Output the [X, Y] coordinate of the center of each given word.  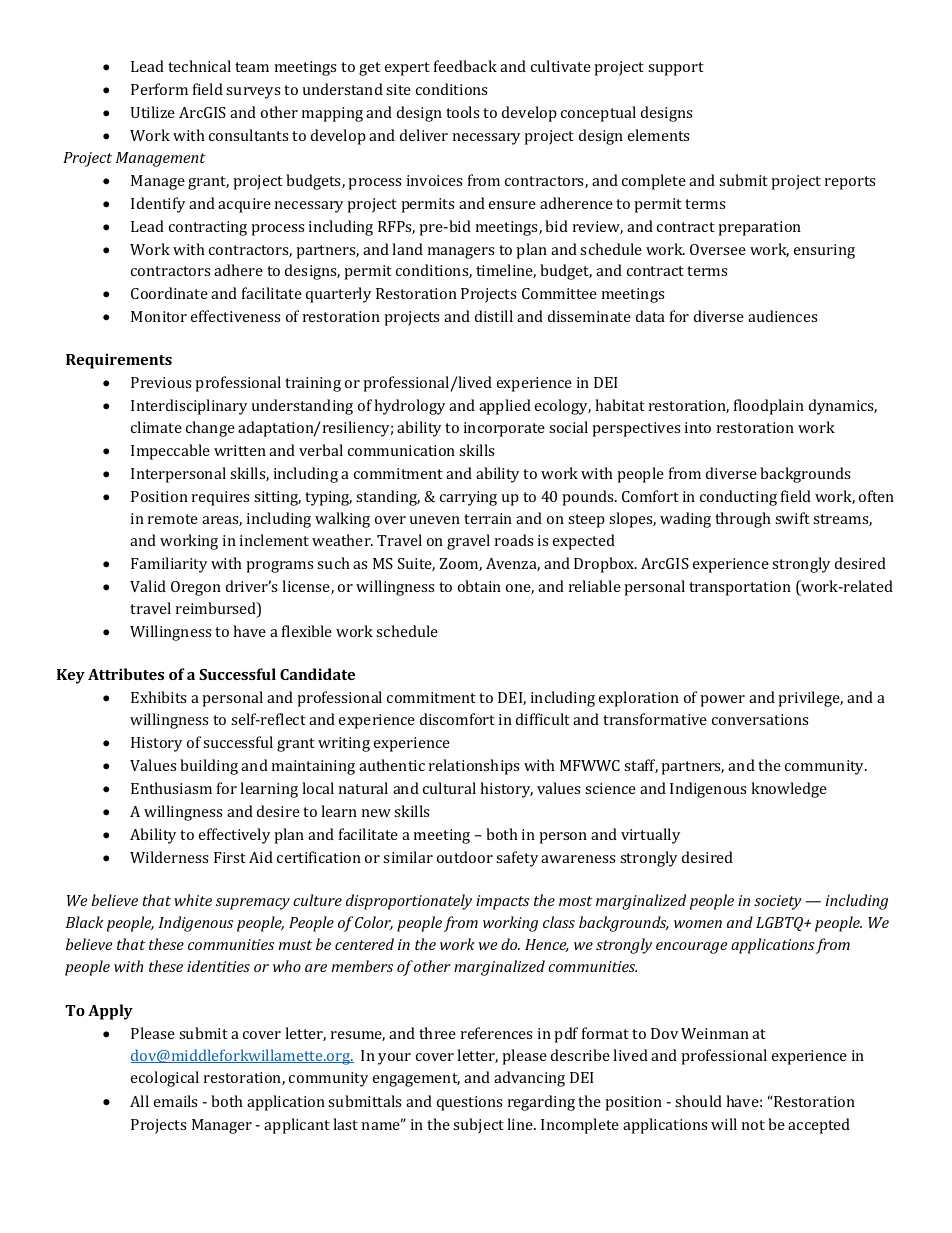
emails [175, 1101]
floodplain [769, 407]
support [676, 69]
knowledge [789, 790]
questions [469, 1103]
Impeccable [170, 452]
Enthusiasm [171, 788]
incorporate [504, 429]
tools [462, 112]
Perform [159, 89]
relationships [474, 767]
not [753, 1125]
